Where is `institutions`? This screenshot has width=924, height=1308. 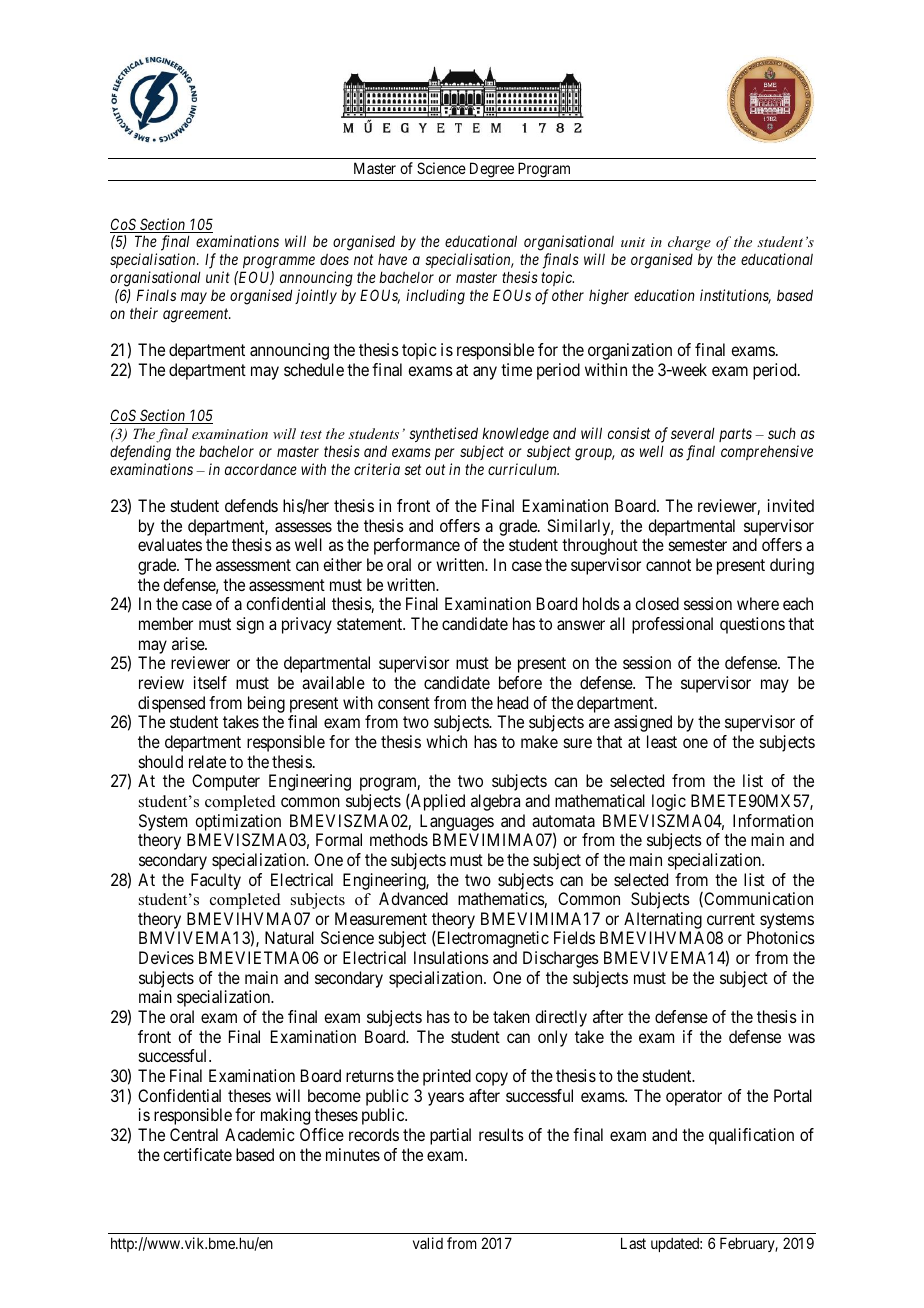 institutions is located at coordinates (735, 296).
